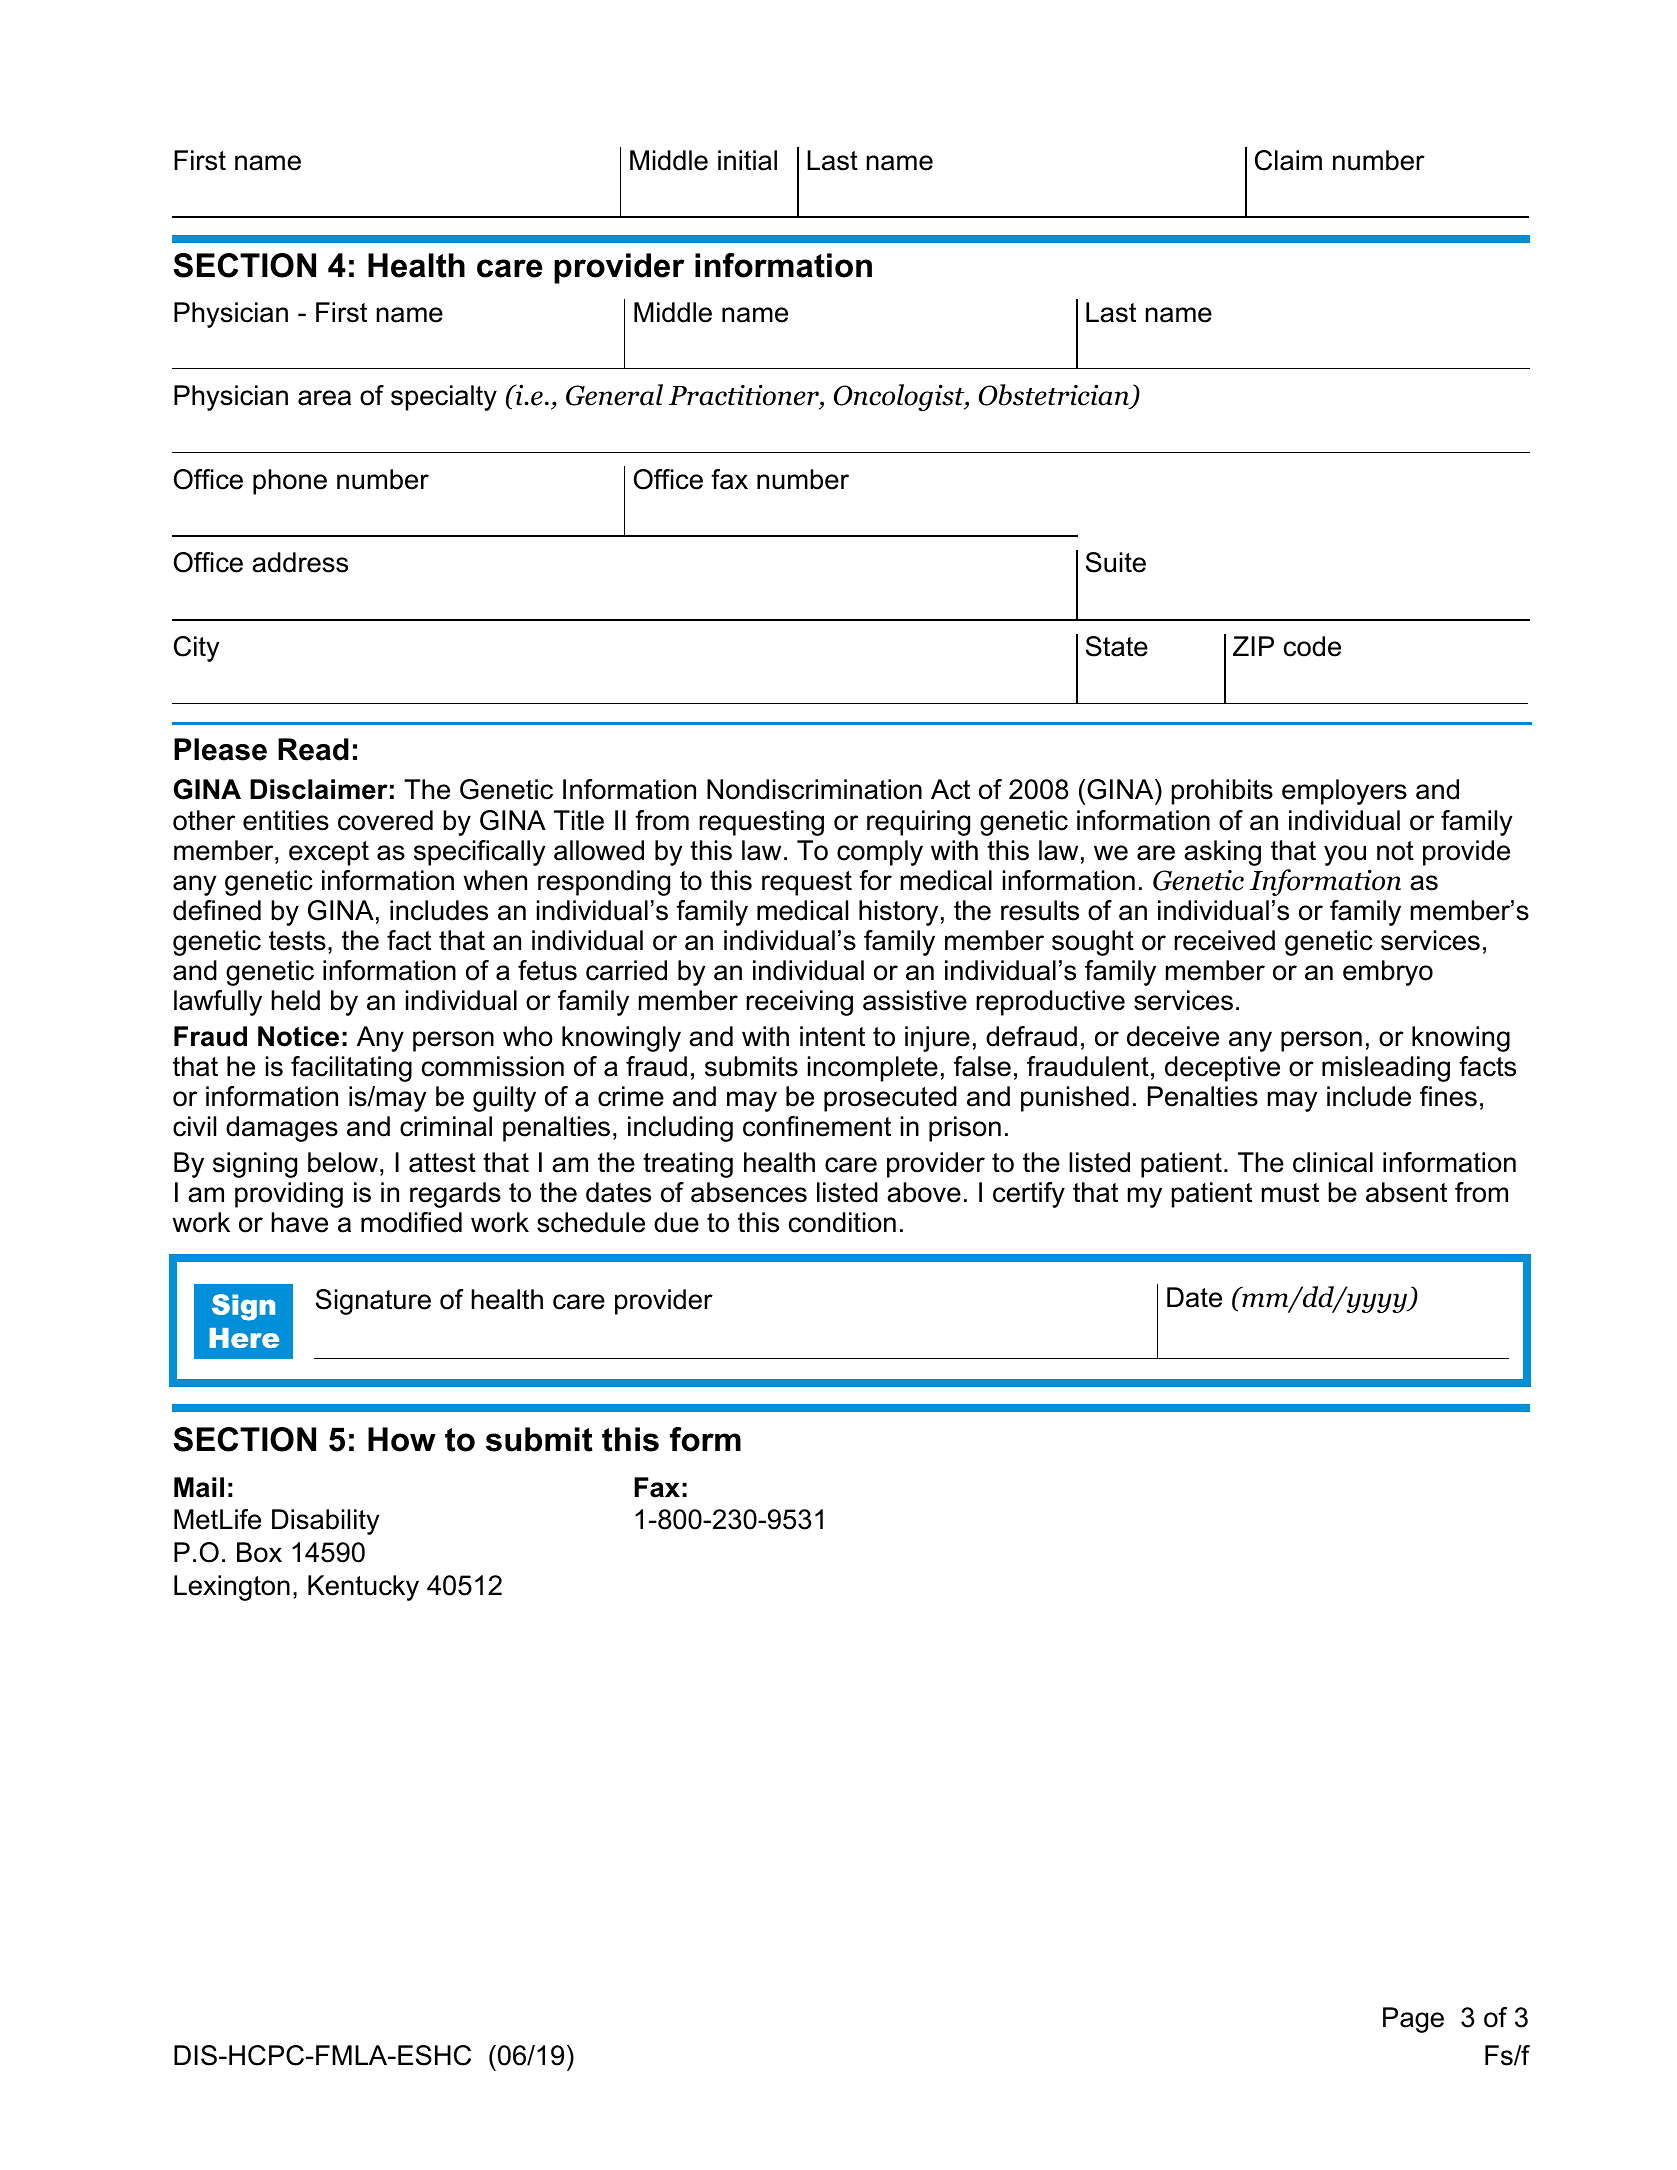 This screenshot has width=1677, height=2170. Describe the element at coordinates (402, 1439) in the screenshot. I see `How` at that location.
